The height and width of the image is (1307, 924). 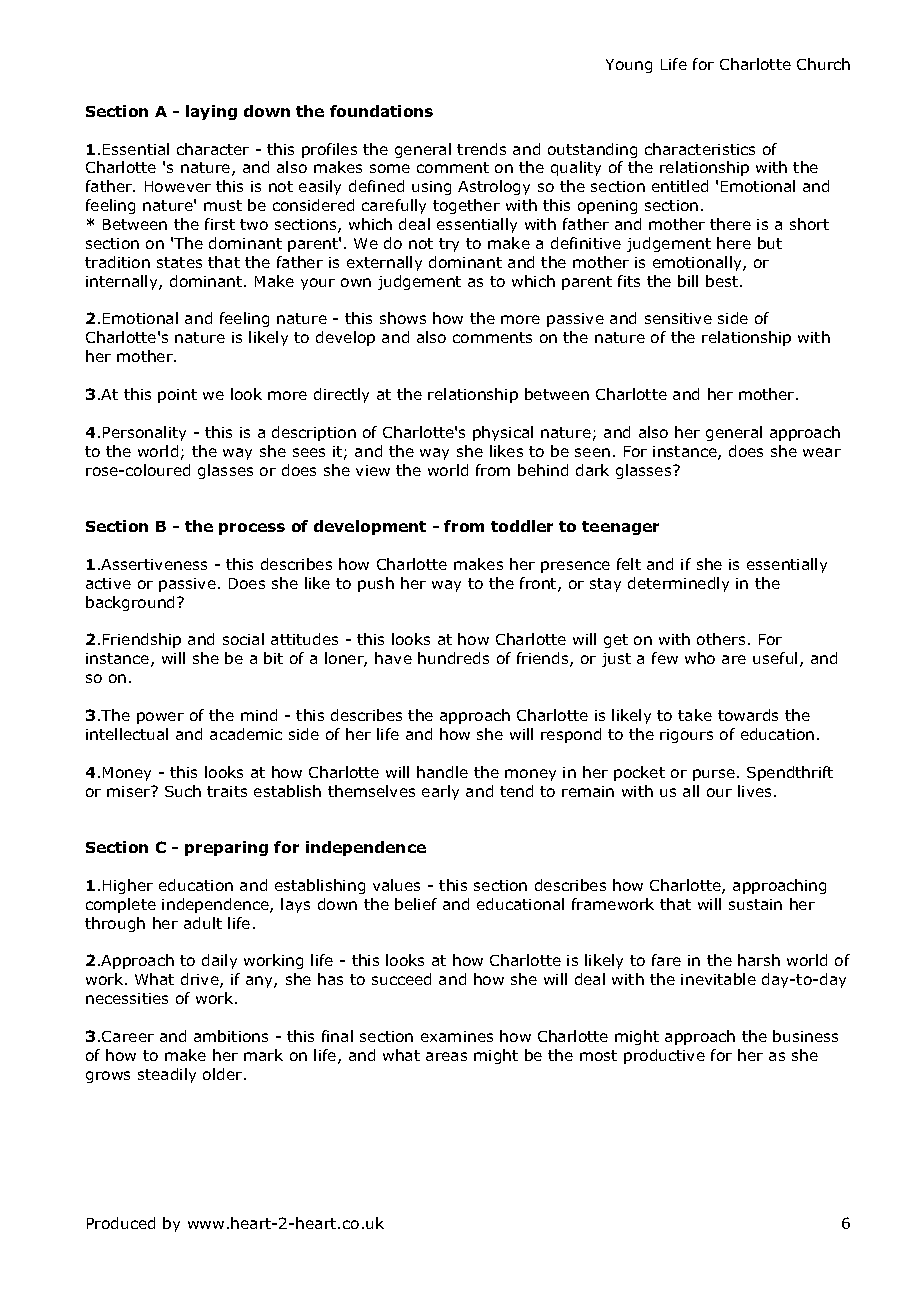 What do you see at coordinates (664, 1056) in the image?
I see `productive` at bounding box center [664, 1056].
